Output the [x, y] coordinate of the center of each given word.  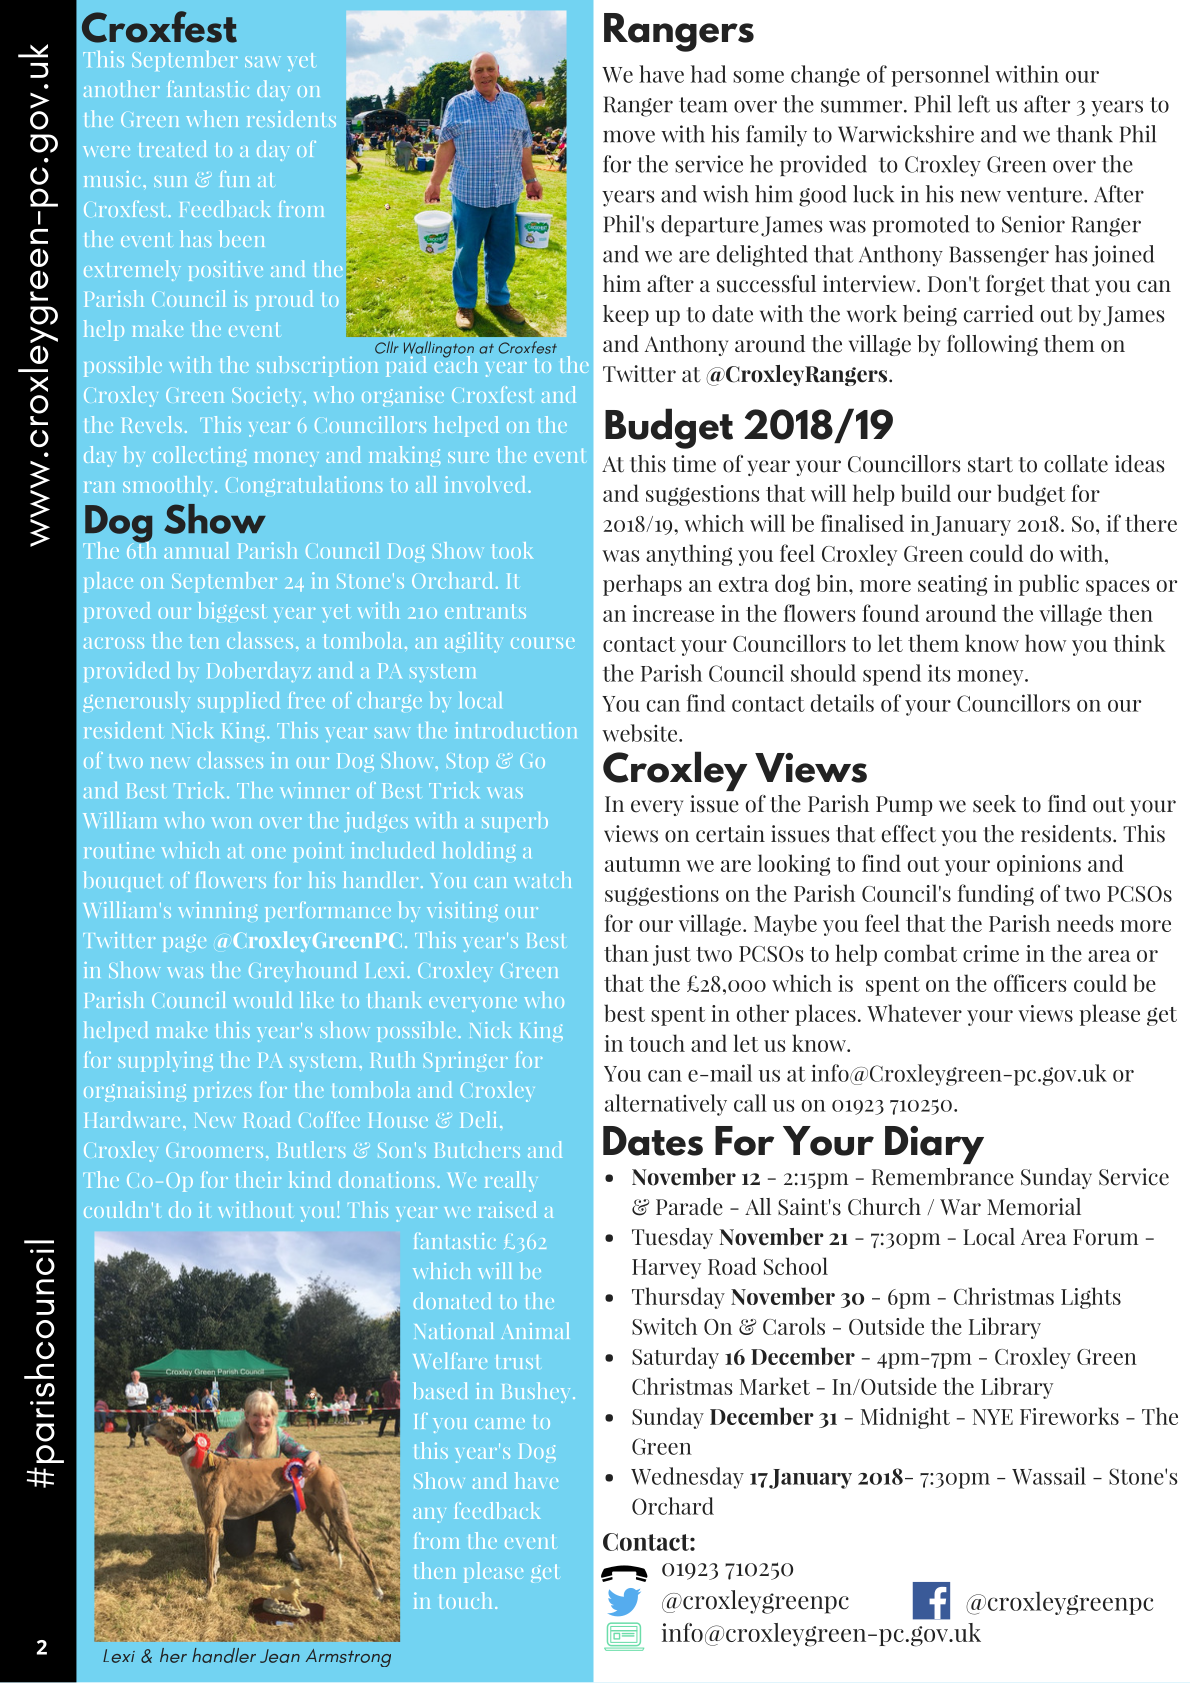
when [212, 118]
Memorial [1034, 1207]
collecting [200, 456]
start [990, 465]
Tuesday [672, 1238]
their [258, 1179]
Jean [280, 1656]
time [694, 464]
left [974, 104]
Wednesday [687, 1478]
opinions [1039, 865]
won [231, 822]
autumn [643, 864]
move [629, 136]
